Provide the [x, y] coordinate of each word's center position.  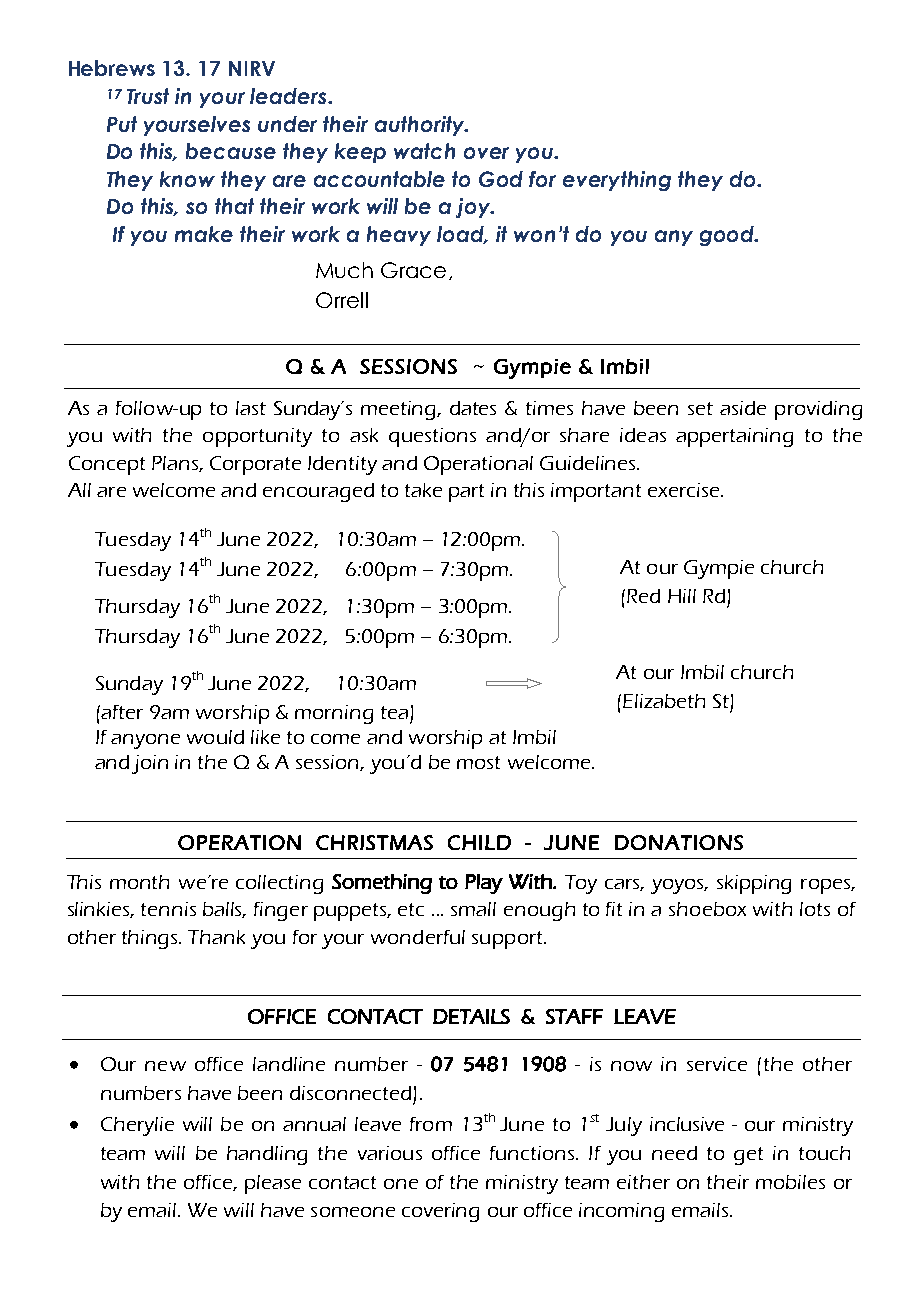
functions [533, 1153]
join [150, 764]
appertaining [734, 437]
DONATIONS [679, 842]
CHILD [479, 842]
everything [617, 181]
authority [421, 126]
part [466, 493]
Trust [148, 96]
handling [267, 1155]
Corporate [255, 465]
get [748, 1156]
